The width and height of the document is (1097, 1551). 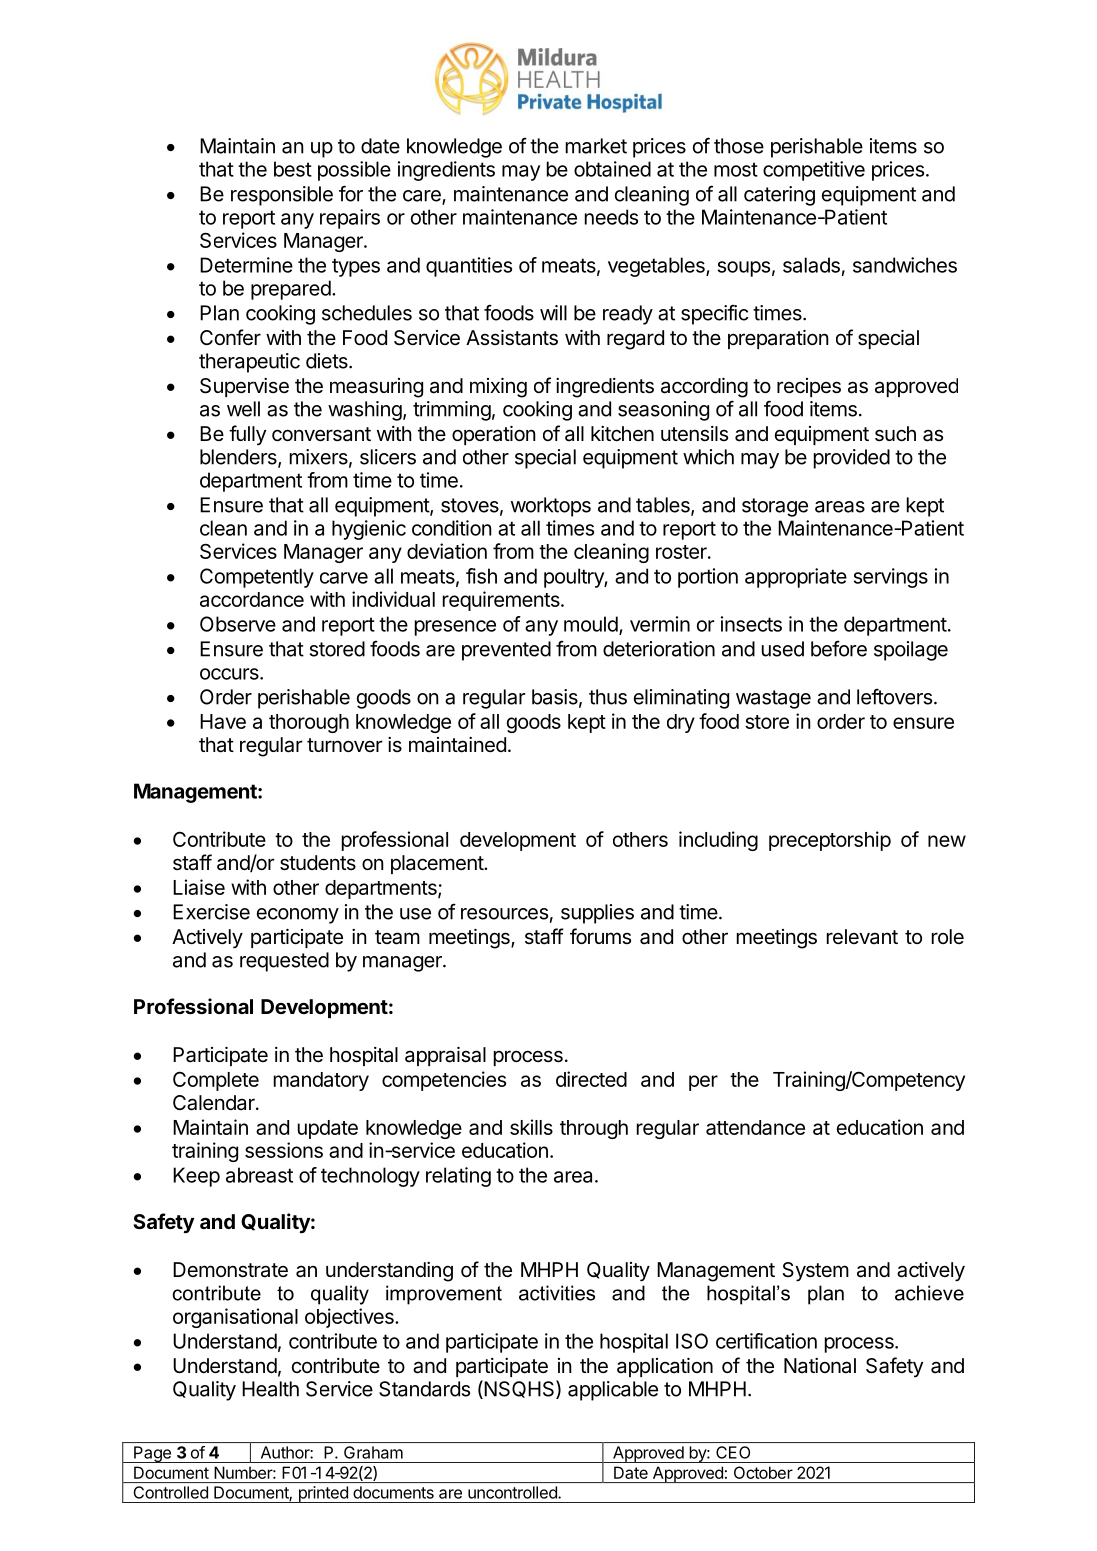 I want to click on attendance, so click(x=755, y=1127).
